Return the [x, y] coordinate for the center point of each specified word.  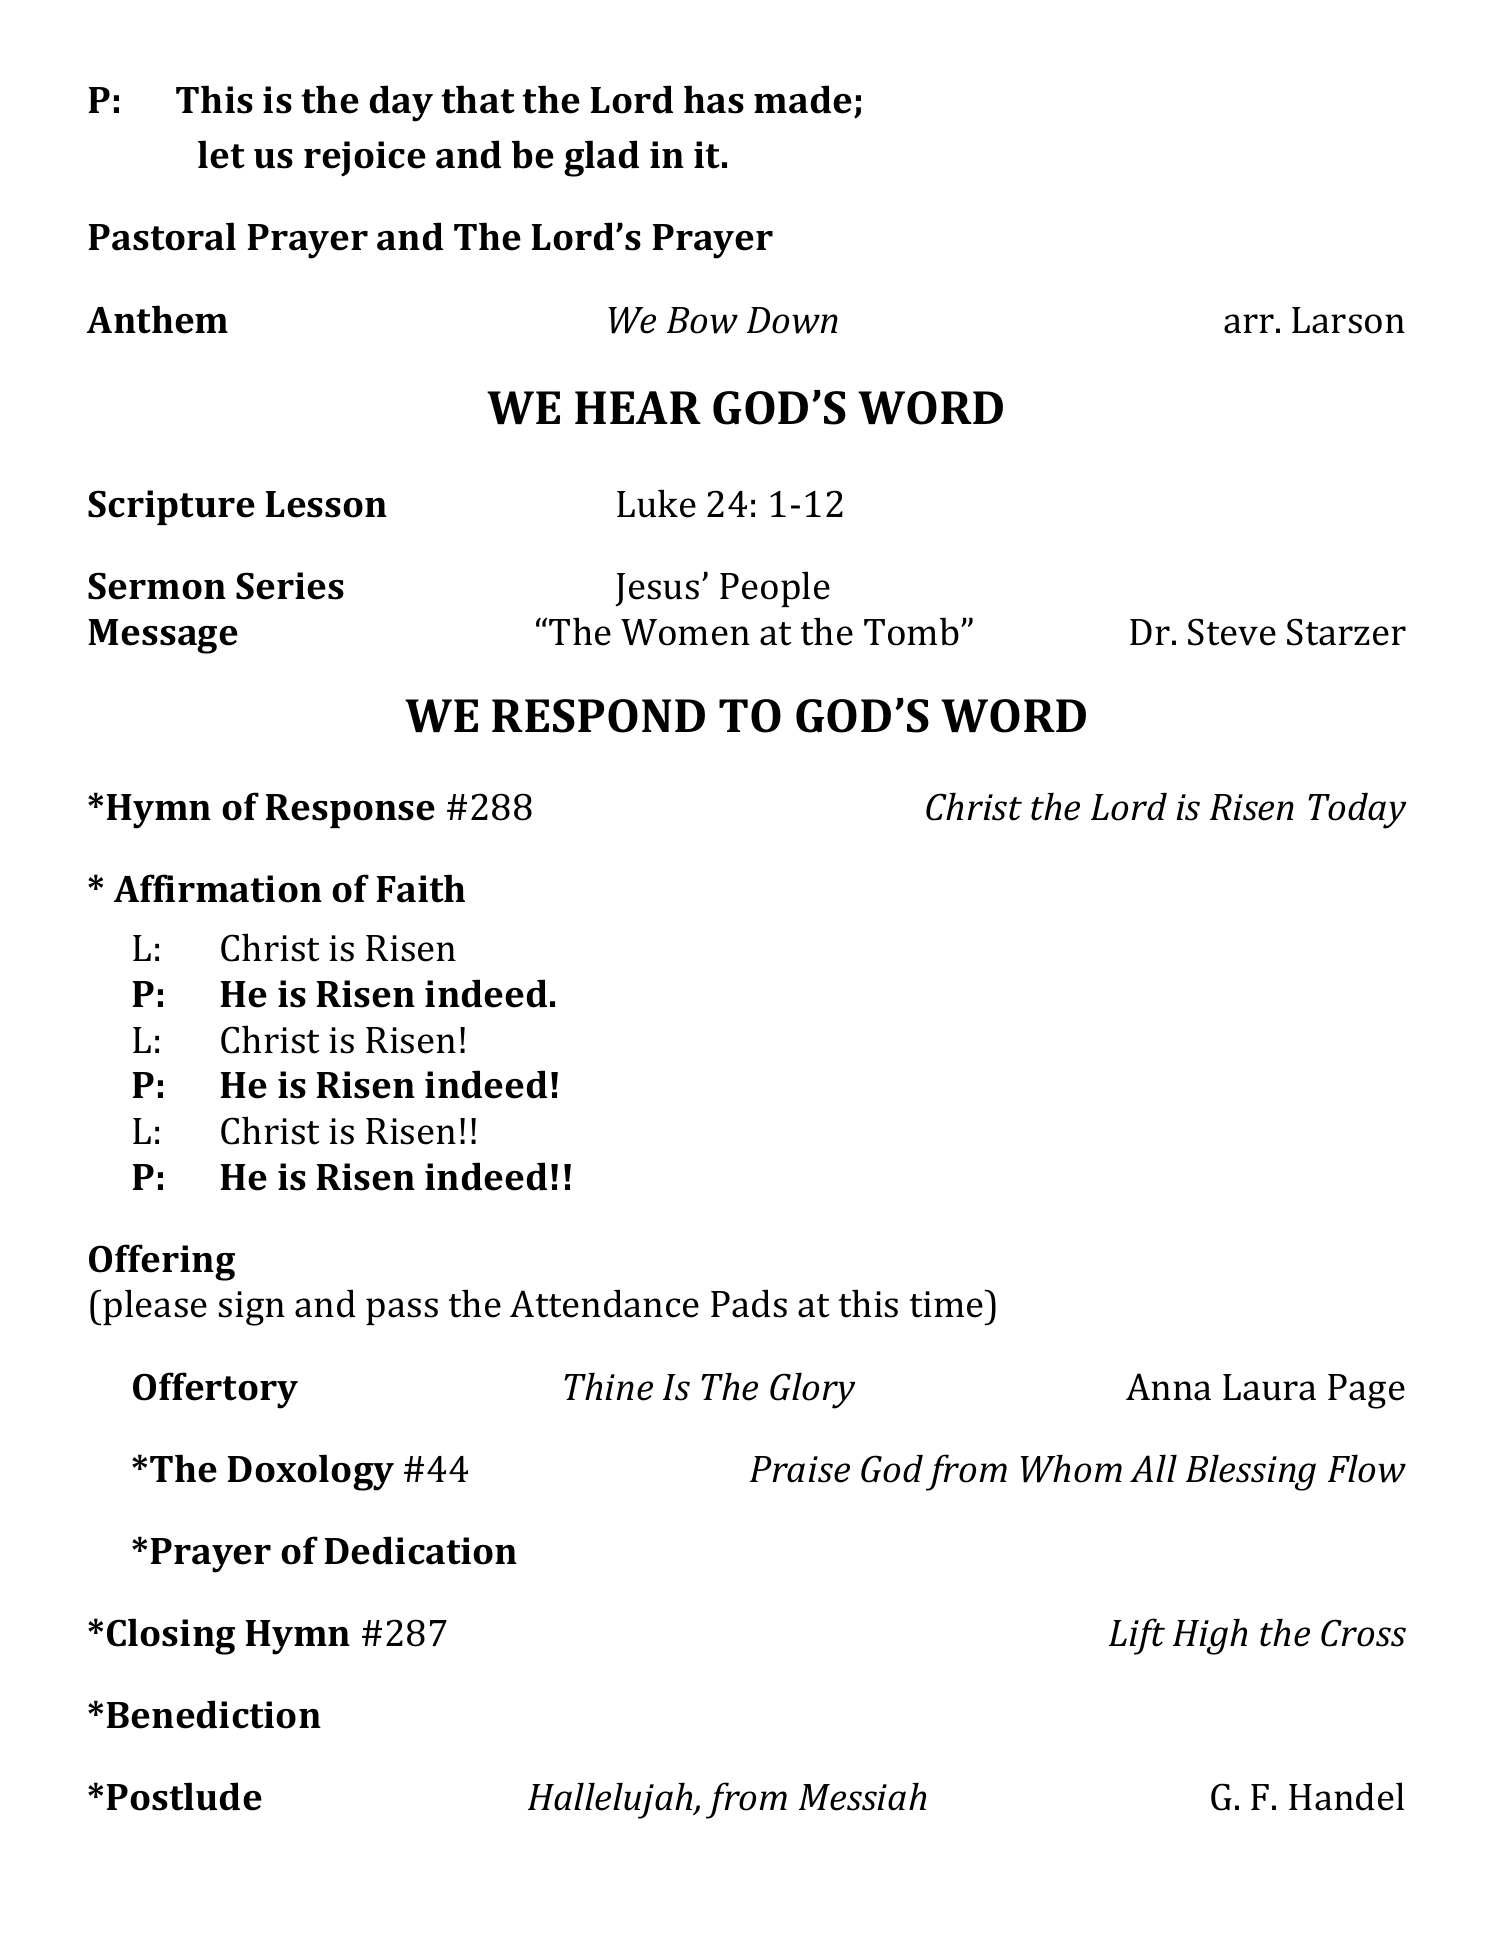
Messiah [862, 1796]
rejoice [365, 159]
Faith [421, 888]
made [803, 99]
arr [1249, 324]
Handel [1346, 1796]
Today [1357, 810]
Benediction [214, 1714]
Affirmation [218, 888]
